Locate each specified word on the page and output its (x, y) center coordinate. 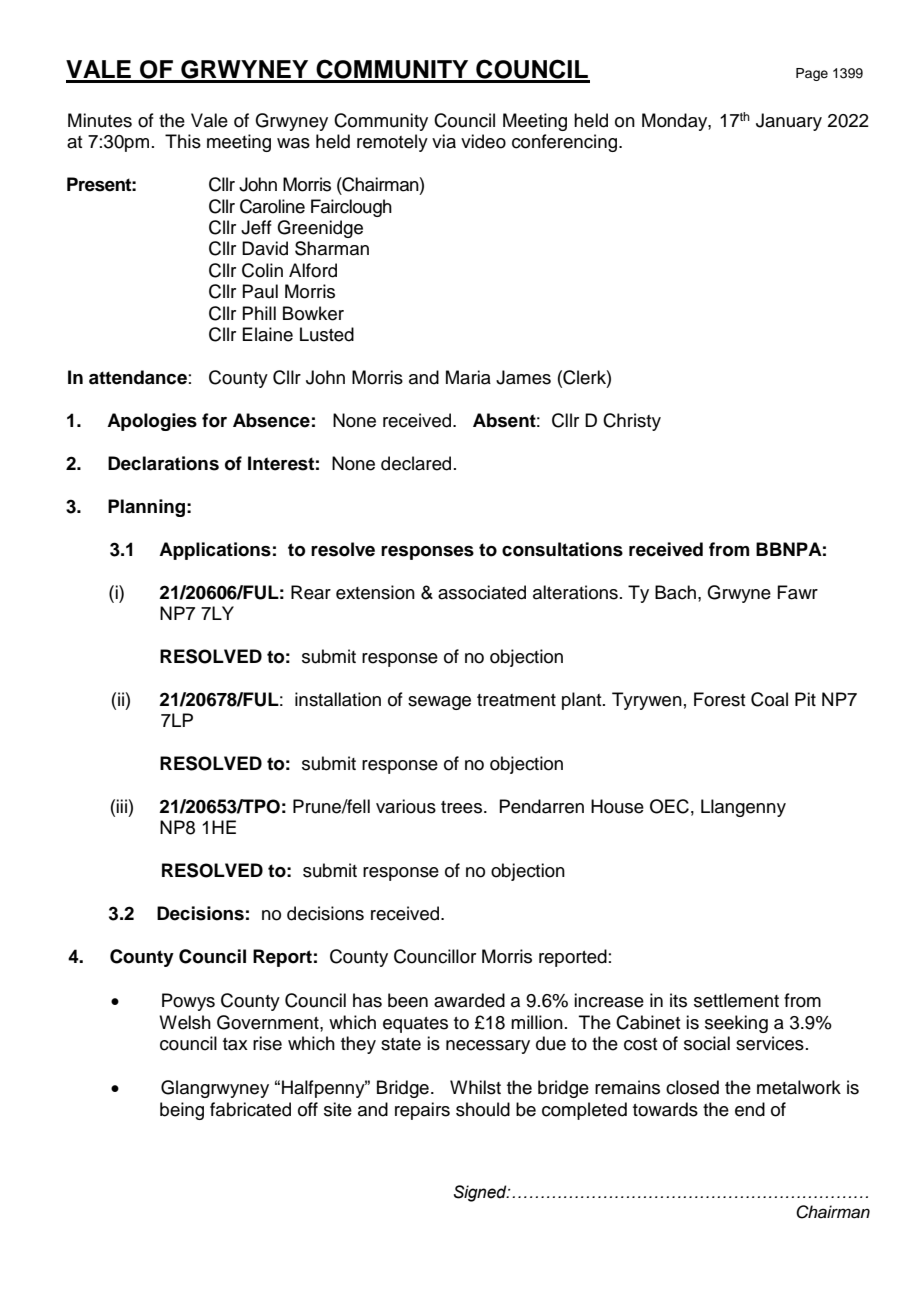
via (444, 141)
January (789, 122)
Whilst (475, 1087)
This (183, 141)
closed (692, 1087)
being (182, 1111)
